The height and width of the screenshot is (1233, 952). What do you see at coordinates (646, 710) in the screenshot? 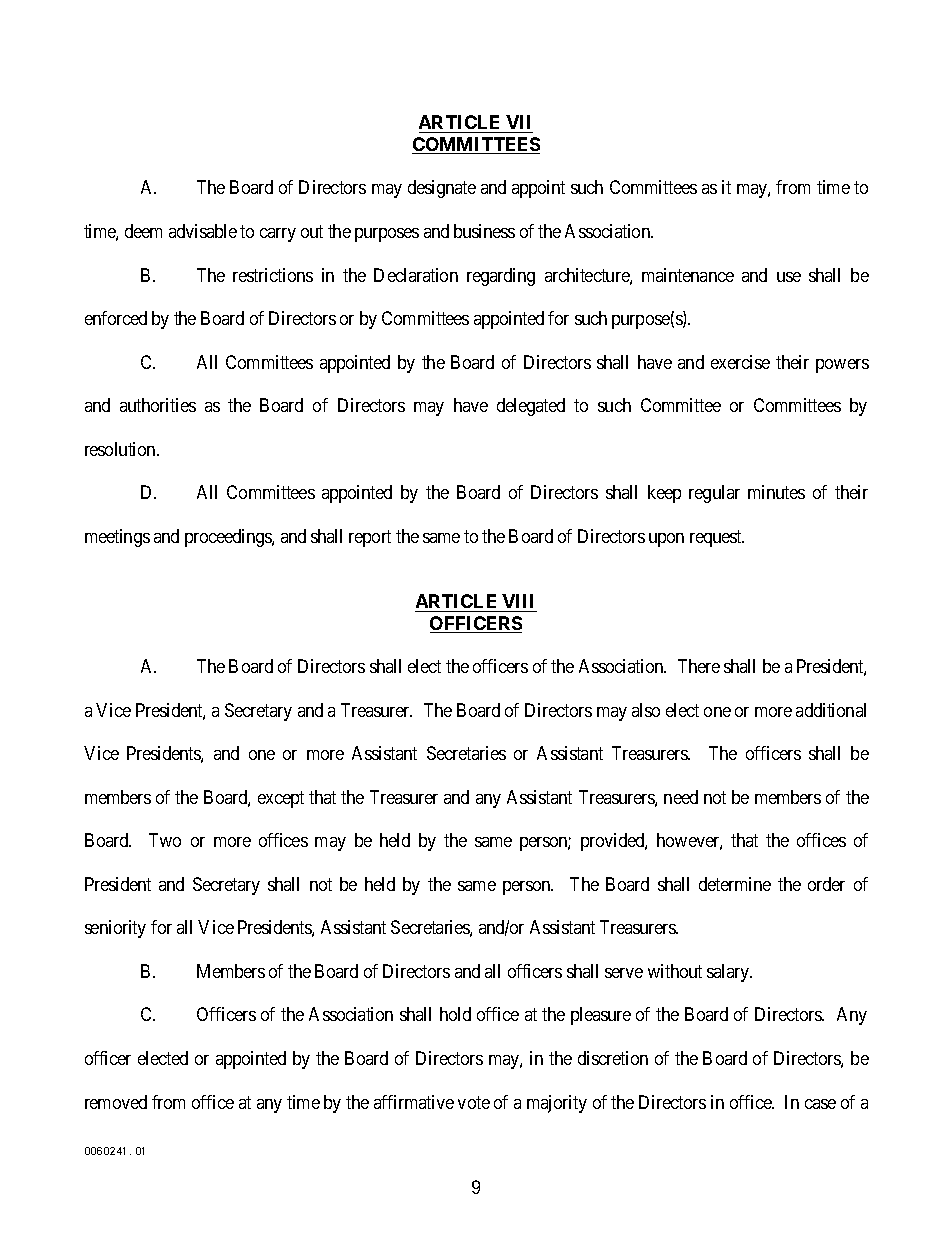
I see `also` at bounding box center [646, 710].
